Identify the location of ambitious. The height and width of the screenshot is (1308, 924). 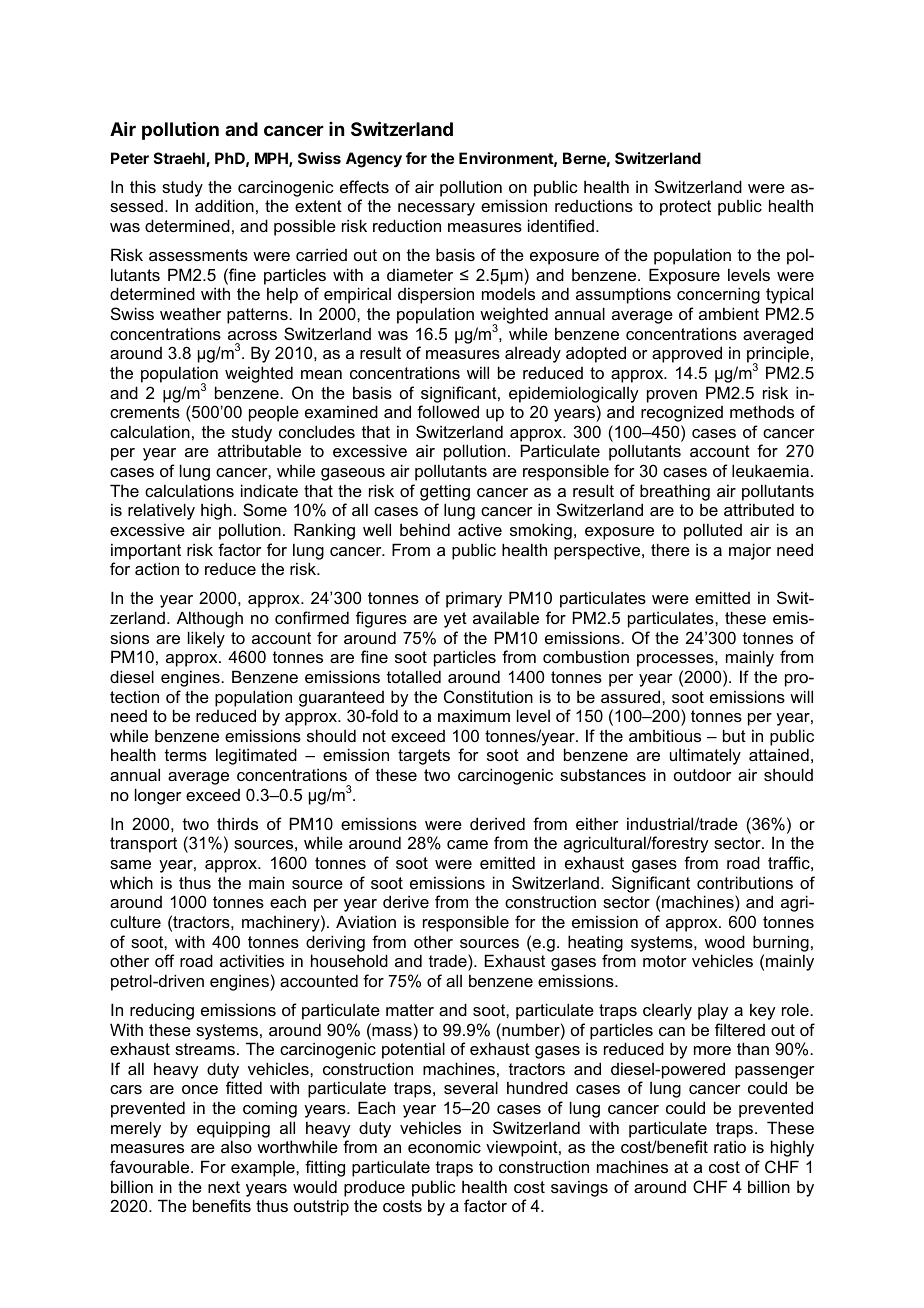
(665, 735).
